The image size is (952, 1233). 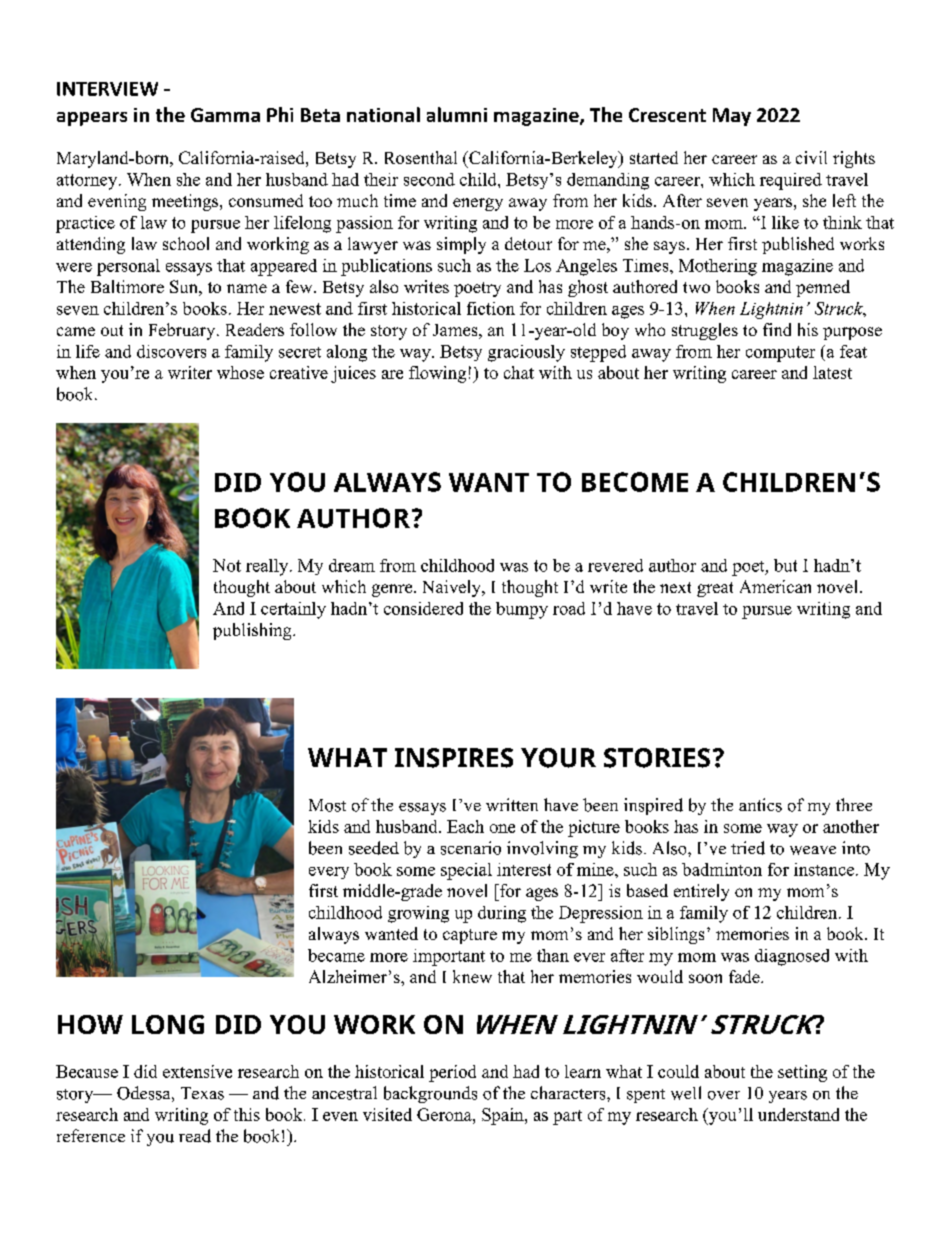 What do you see at coordinates (202, 1093) in the document?
I see `Texas` at bounding box center [202, 1093].
